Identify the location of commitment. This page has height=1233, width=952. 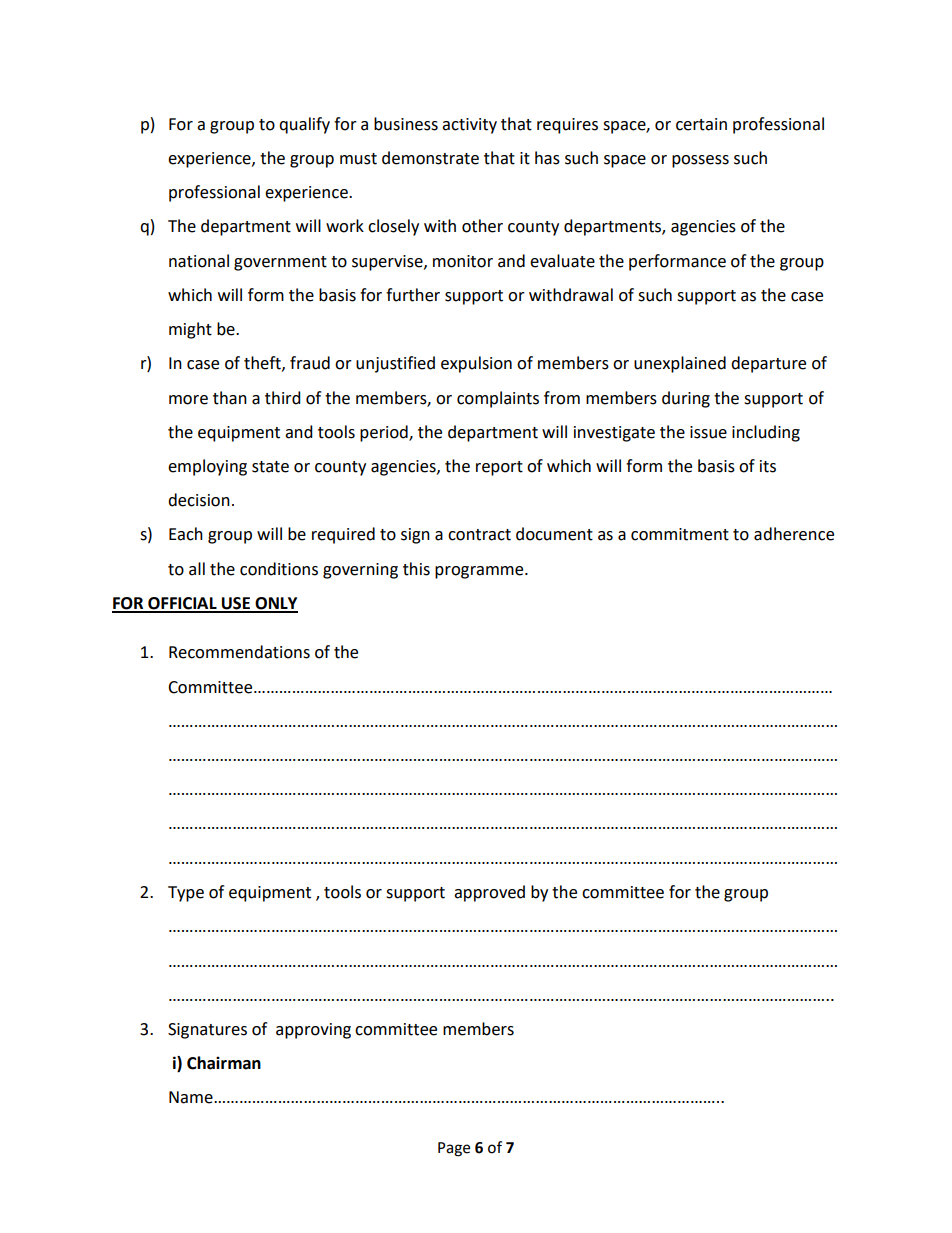
(680, 534).
